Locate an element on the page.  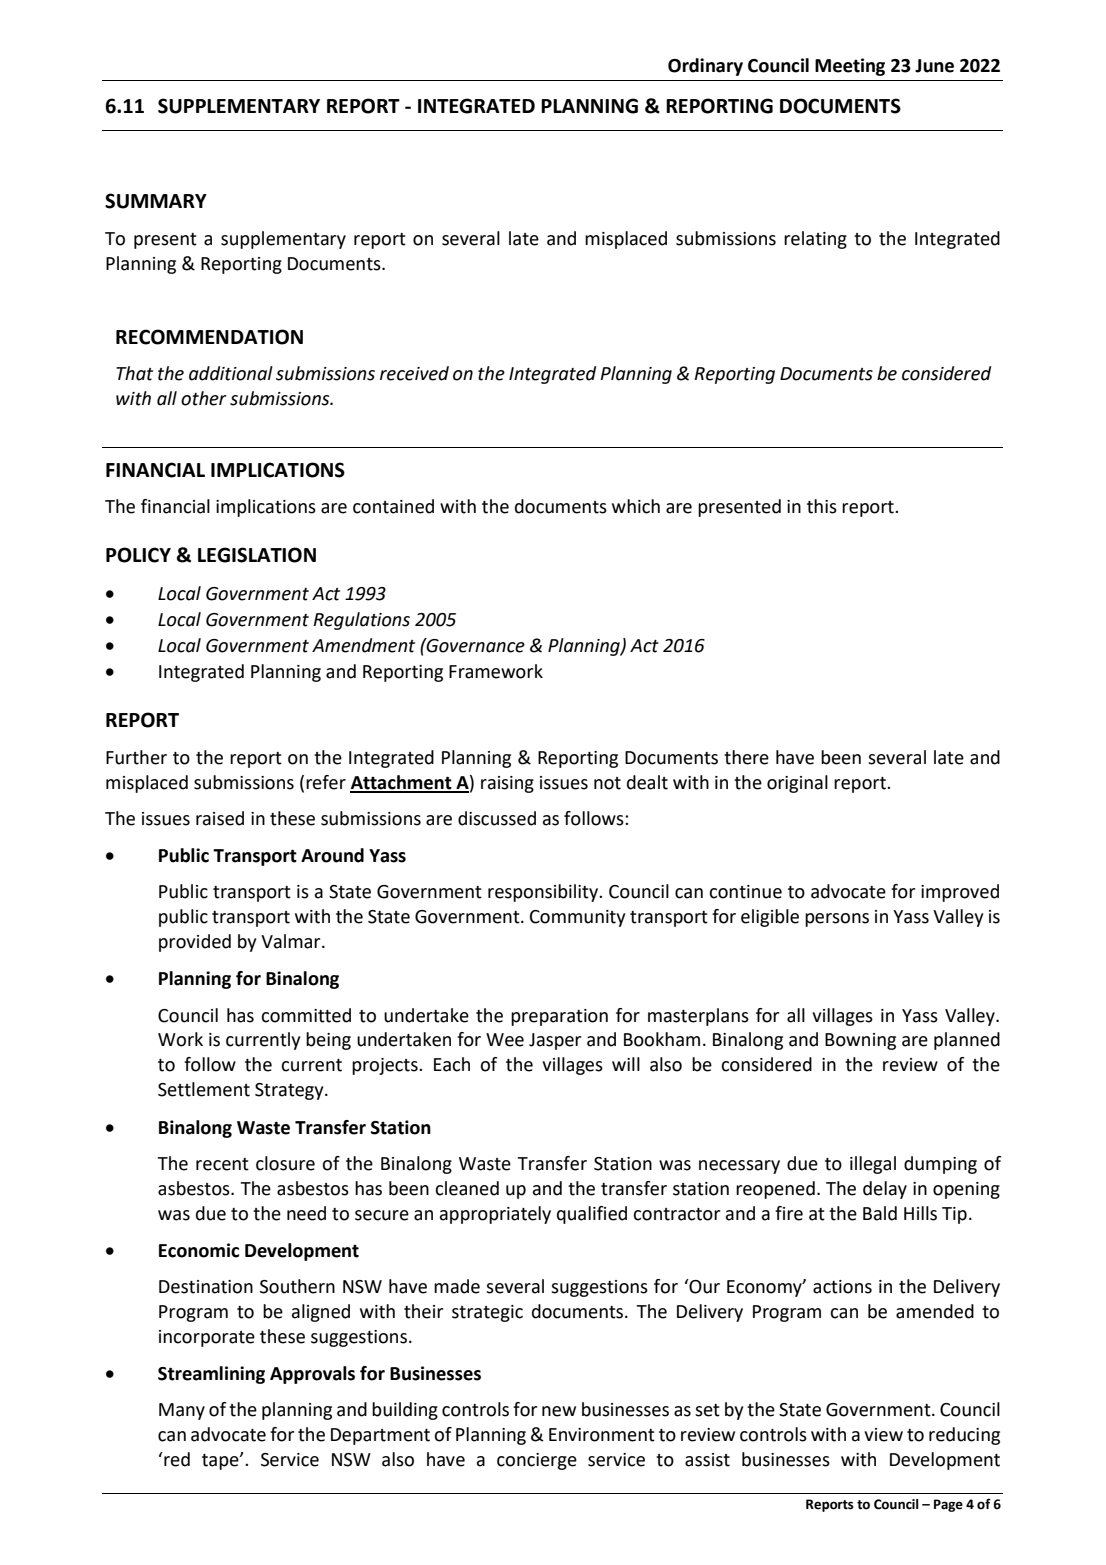
raising is located at coordinates (507, 784).
